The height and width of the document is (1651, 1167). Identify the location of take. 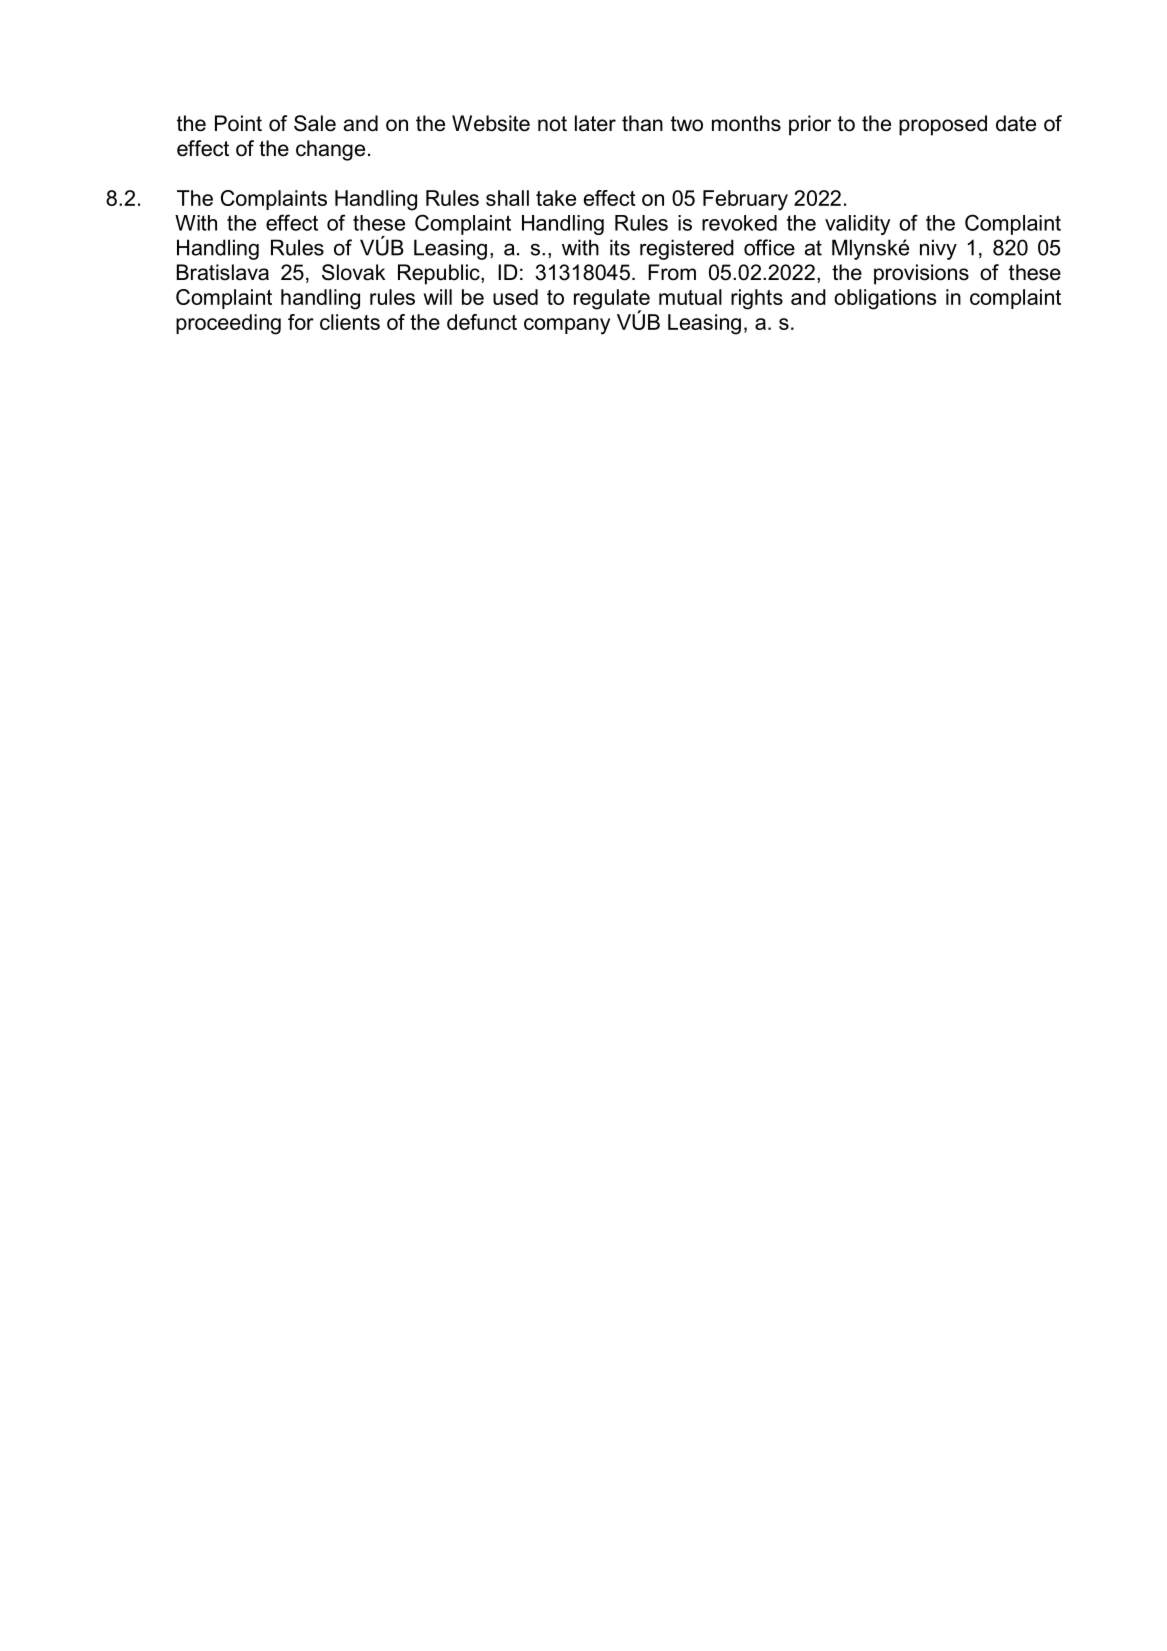
(556, 198).
